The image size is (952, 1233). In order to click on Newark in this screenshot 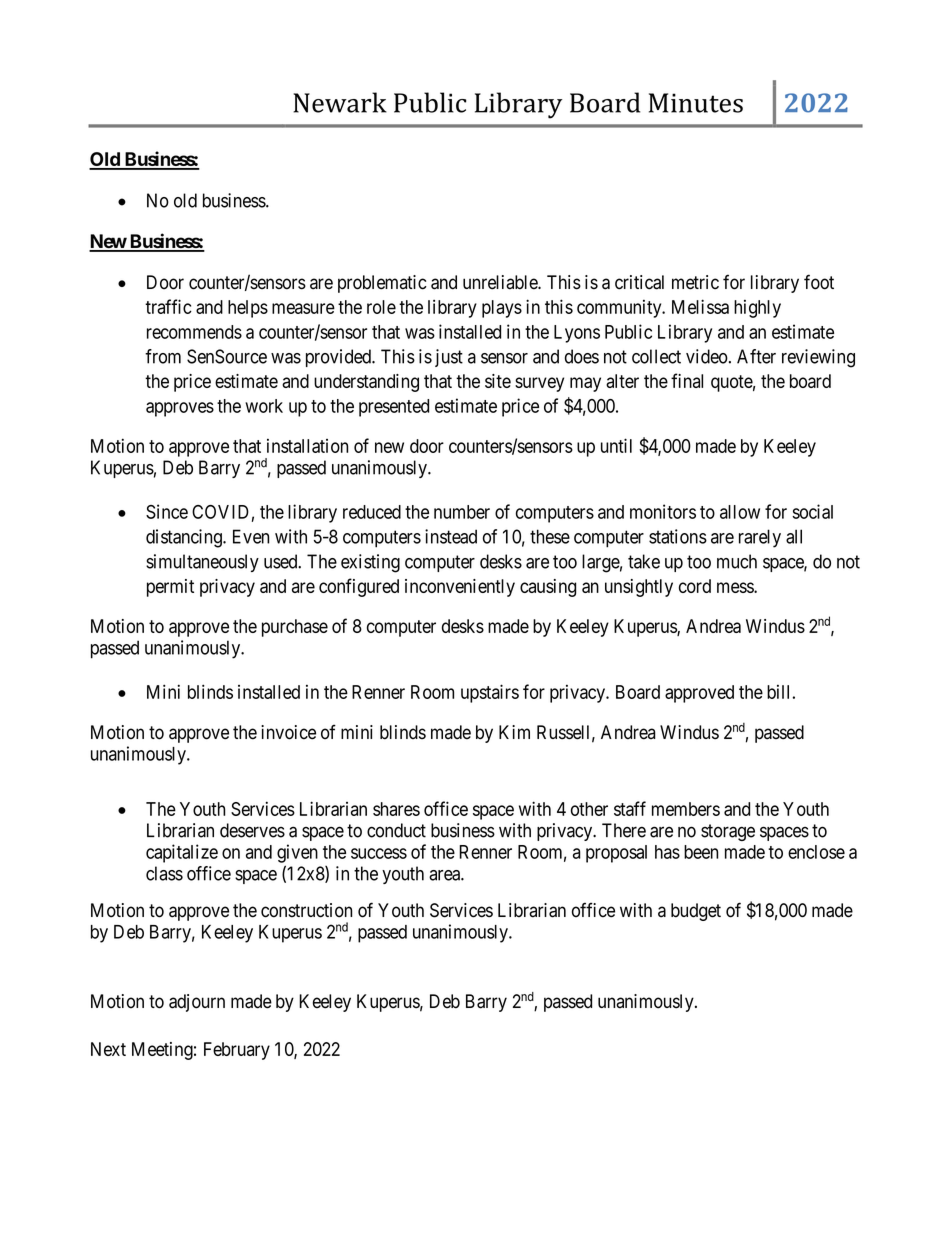, I will do `click(340, 102)`.
